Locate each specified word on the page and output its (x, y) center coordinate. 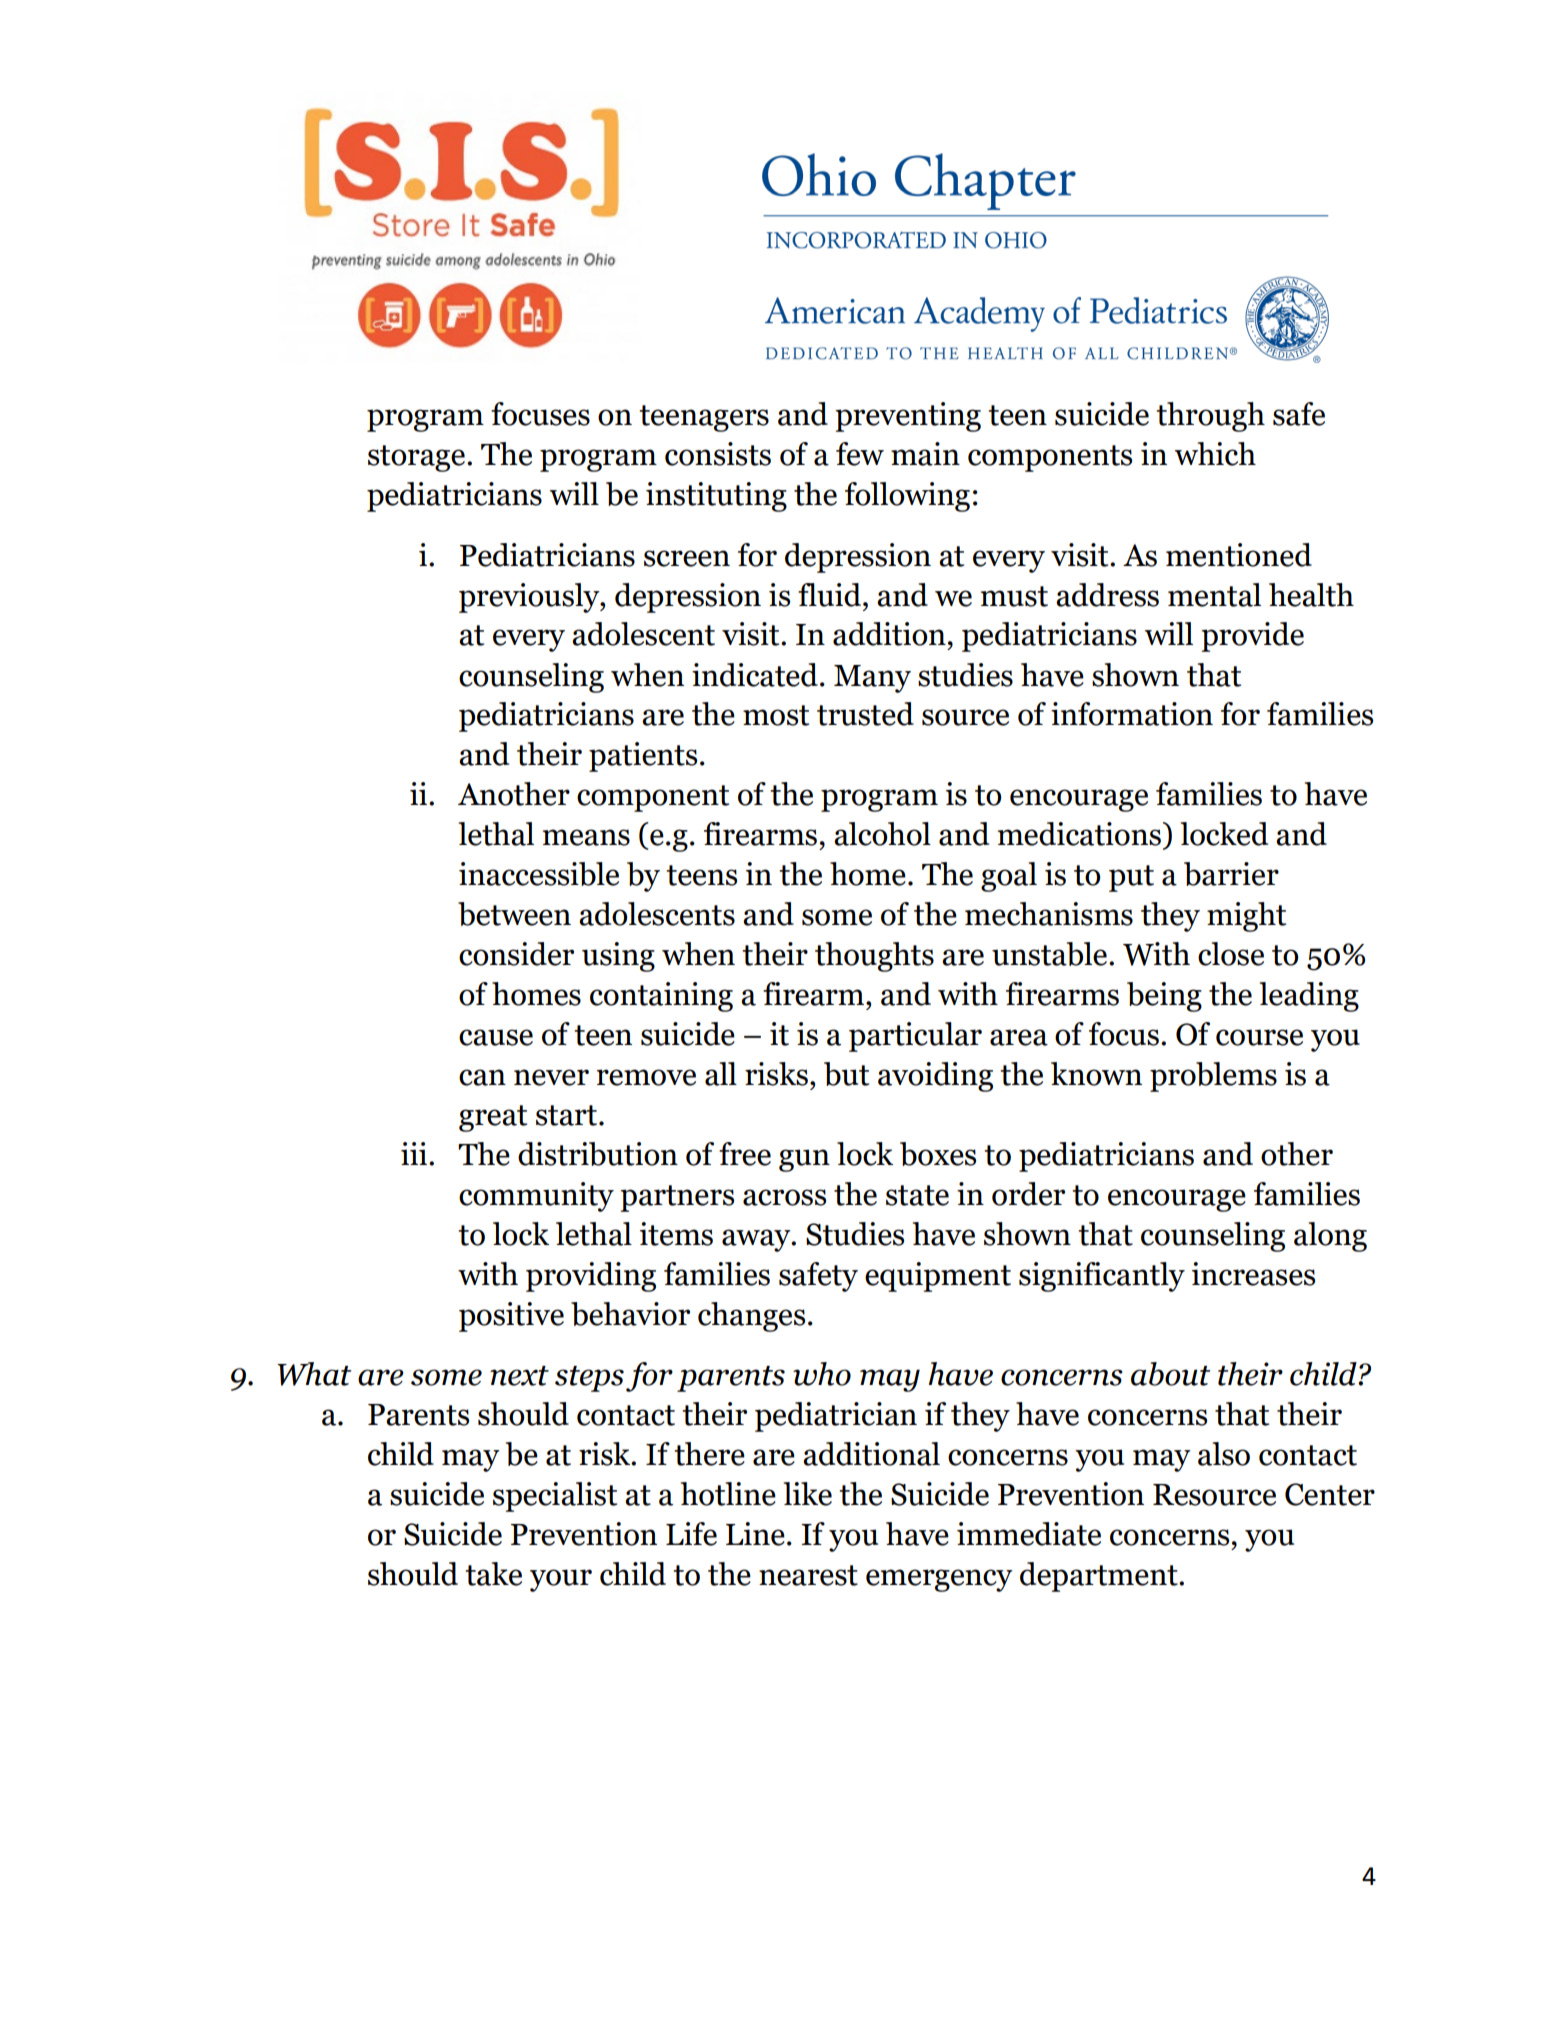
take (493, 1574)
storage (418, 458)
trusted (865, 714)
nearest (808, 1575)
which (1215, 454)
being (1164, 997)
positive (511, 1317)
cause (496, 1037)
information (1132, 714)
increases (1253, 1274)
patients (643, 757)
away (757, 1240)
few (860, 454)
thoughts (874, 957)
